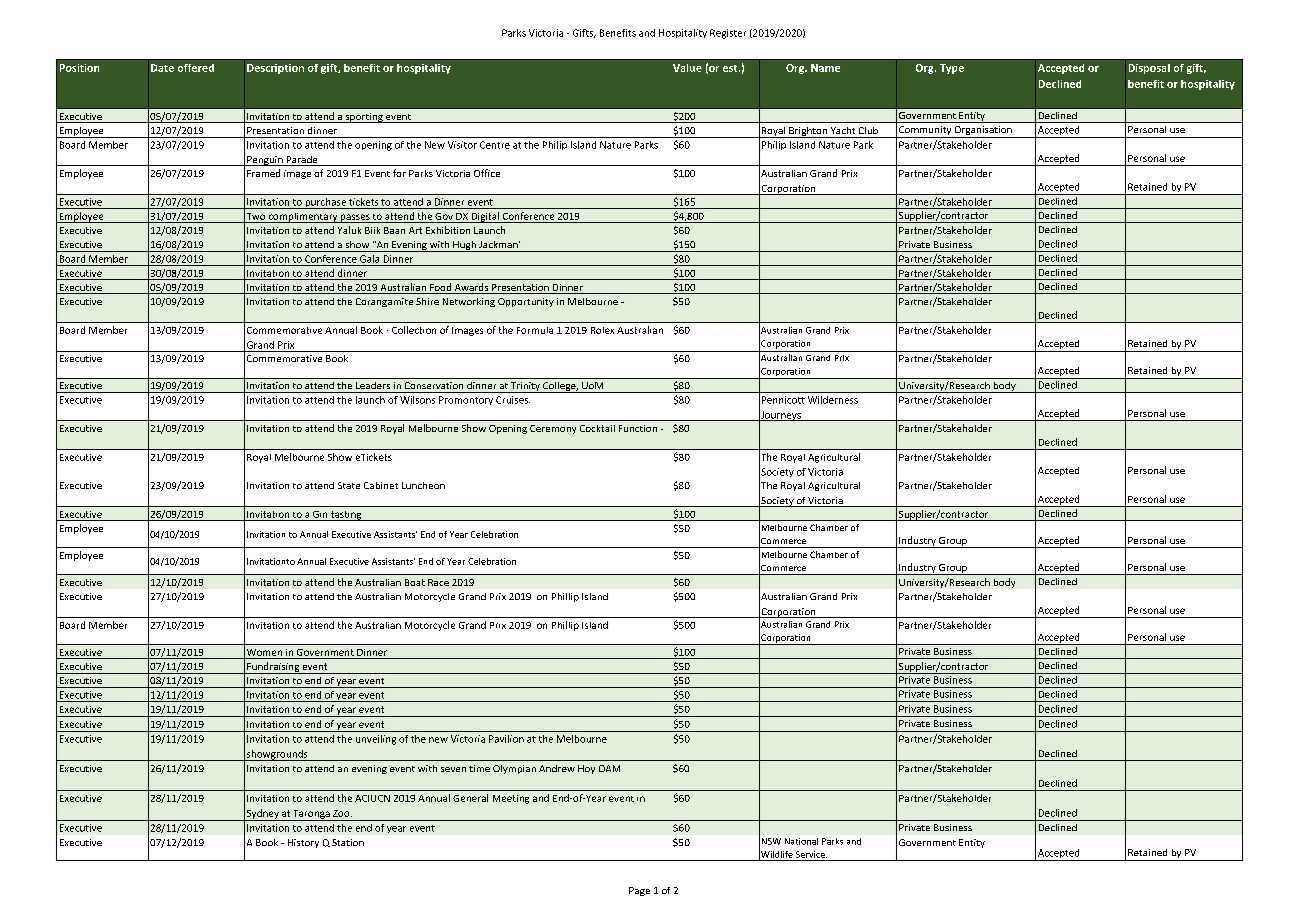 Image resolution: width=1308 pixels, height=924 pixels. What do you see at coordinates (414, 330) in the screenshot?
I see `Collection` at bounding box center [414, 330].
